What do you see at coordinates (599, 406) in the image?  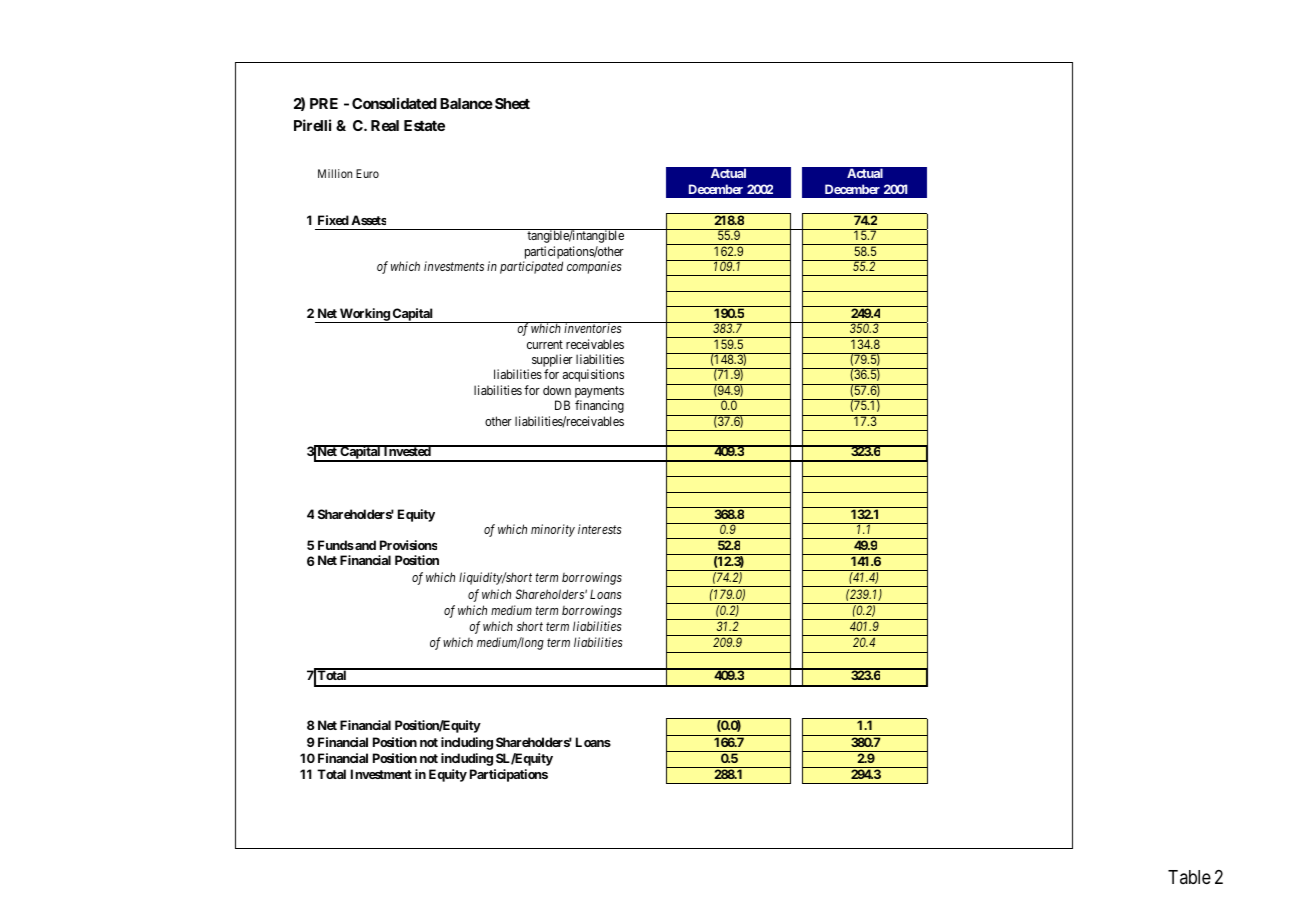 I see `financing` at bounding box center [599, 406].
